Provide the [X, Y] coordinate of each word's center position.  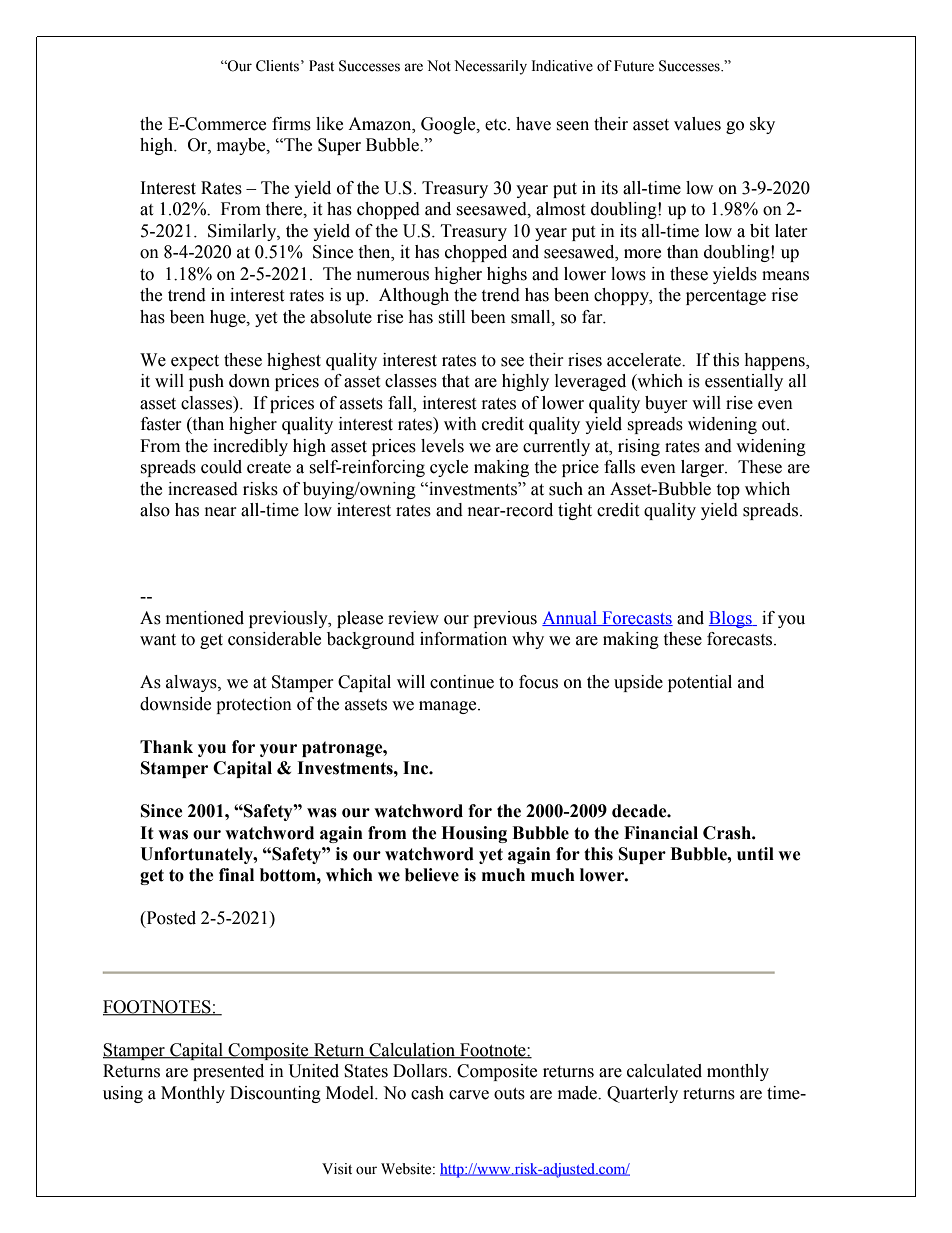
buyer [666, 404]
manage [449, 707]
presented [228, 1072]
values [697, 124]
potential [700, 683]
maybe [242, 146]
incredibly [250, 447]
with [460, 424]
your [278, 750]
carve [469, 1095]
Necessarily [490, 67]
